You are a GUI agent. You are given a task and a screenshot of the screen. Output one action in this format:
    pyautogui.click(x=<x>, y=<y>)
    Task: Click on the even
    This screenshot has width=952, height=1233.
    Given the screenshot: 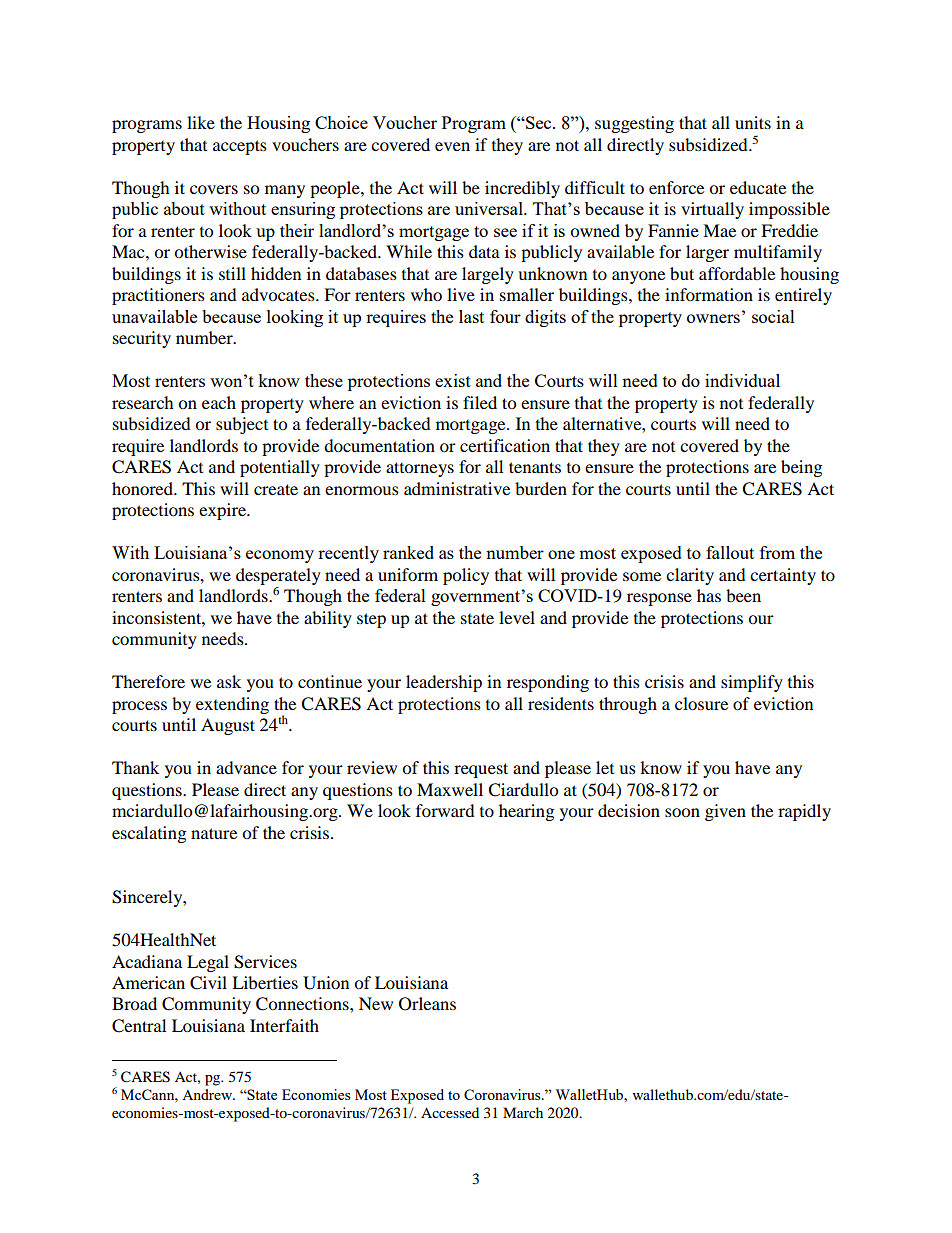 What is the action you would take?
    pyautogui.click(x=452, y=146)
